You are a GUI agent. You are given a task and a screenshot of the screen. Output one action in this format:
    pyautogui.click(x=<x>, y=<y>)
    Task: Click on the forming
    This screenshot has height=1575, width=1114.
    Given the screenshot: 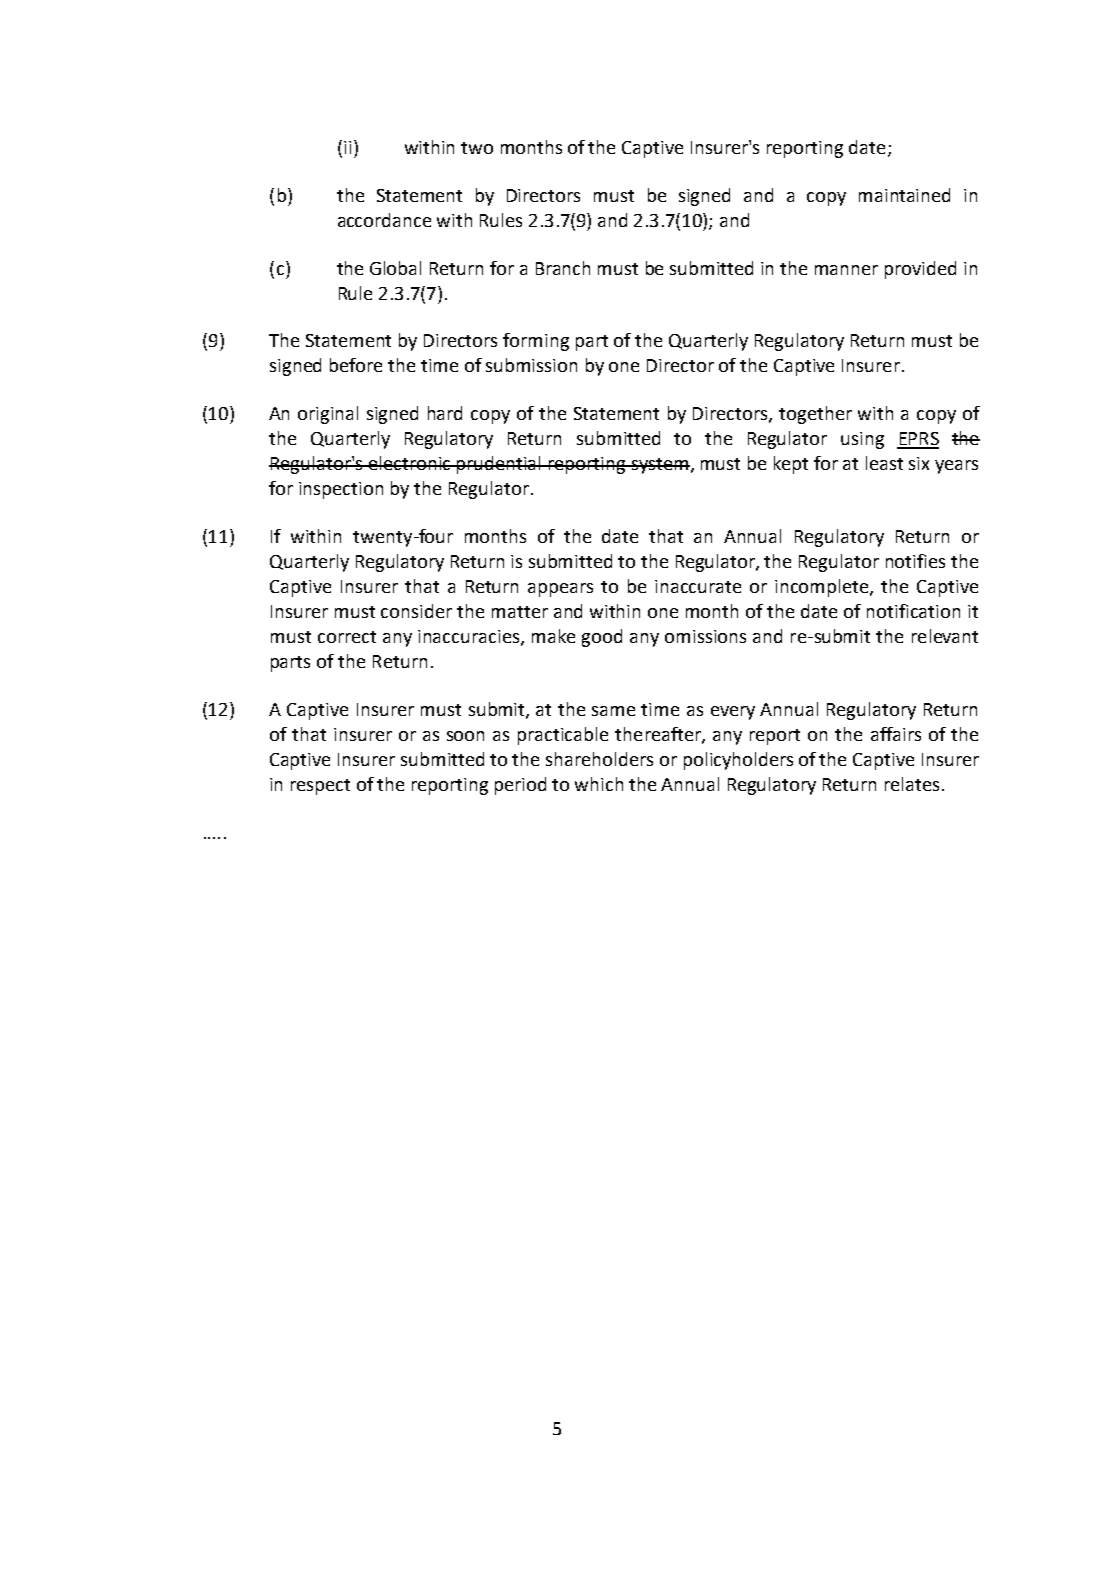 What is the action you would take?
    pyautogui.click(x=536, y=342)
